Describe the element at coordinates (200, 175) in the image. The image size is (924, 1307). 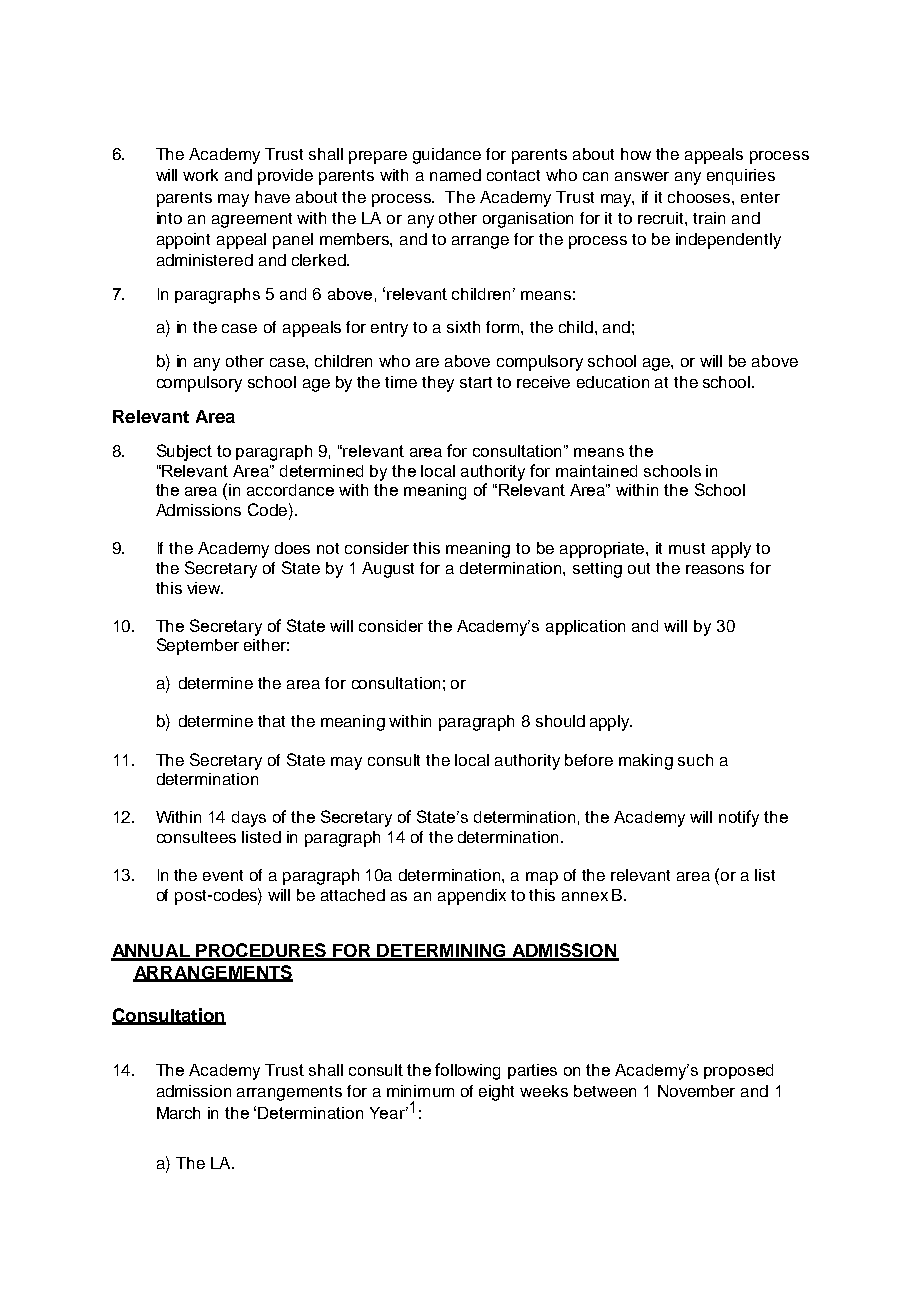
I see `work` at that location.
